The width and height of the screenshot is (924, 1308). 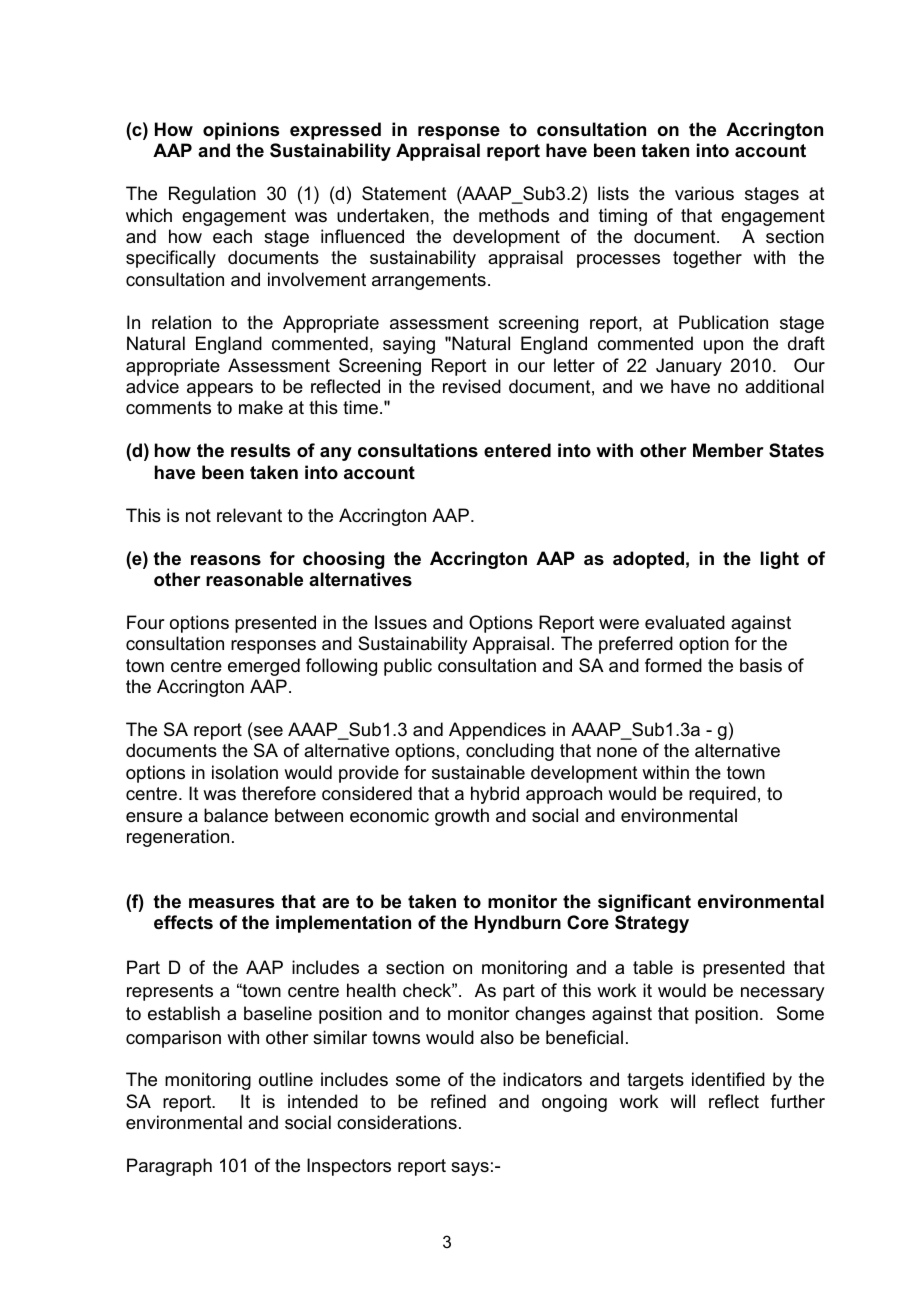 What do you see at coordinates (401, 622) in the screenshot?
I see `Issues` at bounding box center [401, 622].
